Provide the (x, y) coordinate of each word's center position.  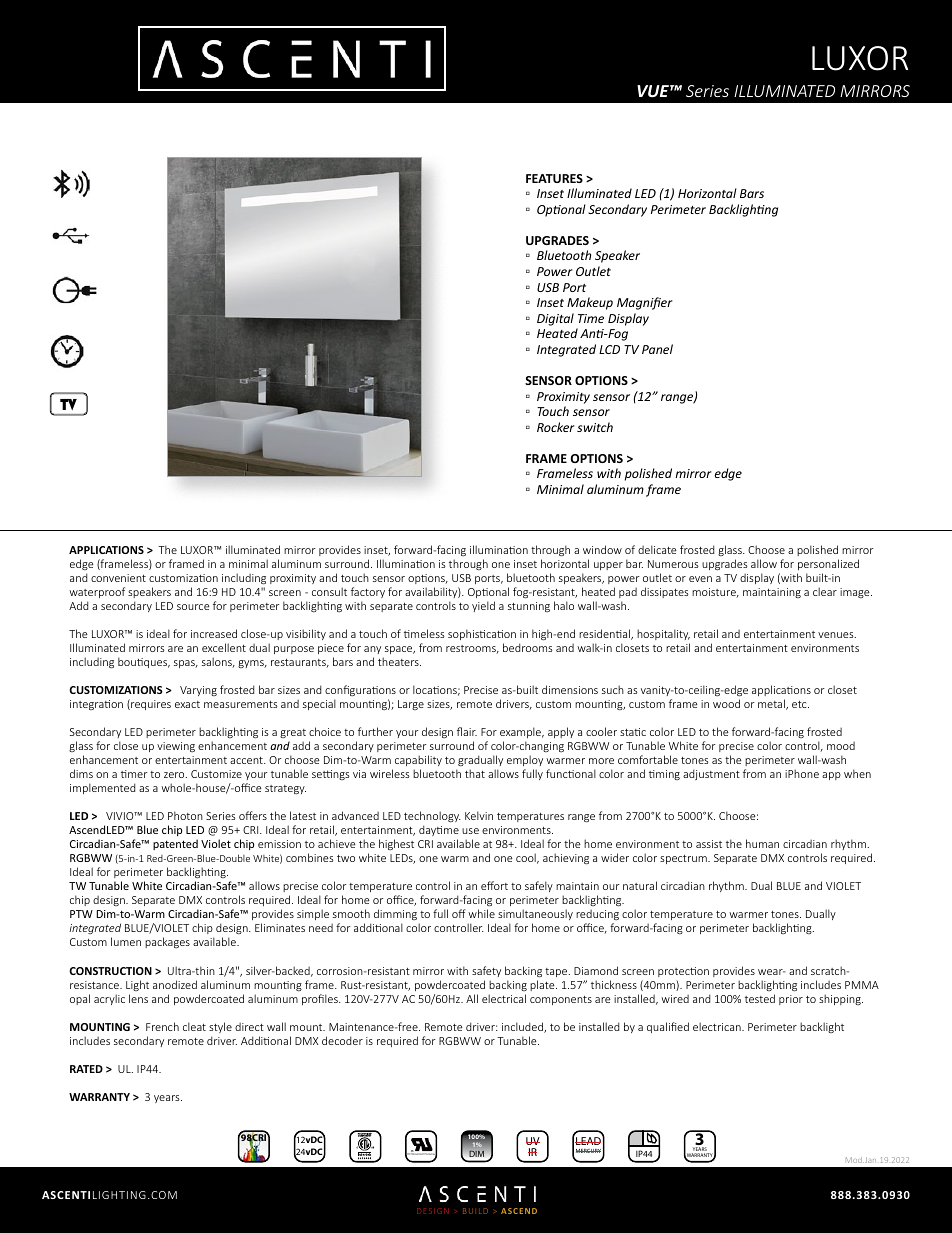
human (762, 843)
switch (595, 427)
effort (494, 885)
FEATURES (554, 178)
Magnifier (645, 303)
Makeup (590, 303)
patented (175, 844)
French (162, 1026)
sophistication (482, 634)
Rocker (556, 427)
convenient (118, 578)
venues (837, 635)
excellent (224, 647)
